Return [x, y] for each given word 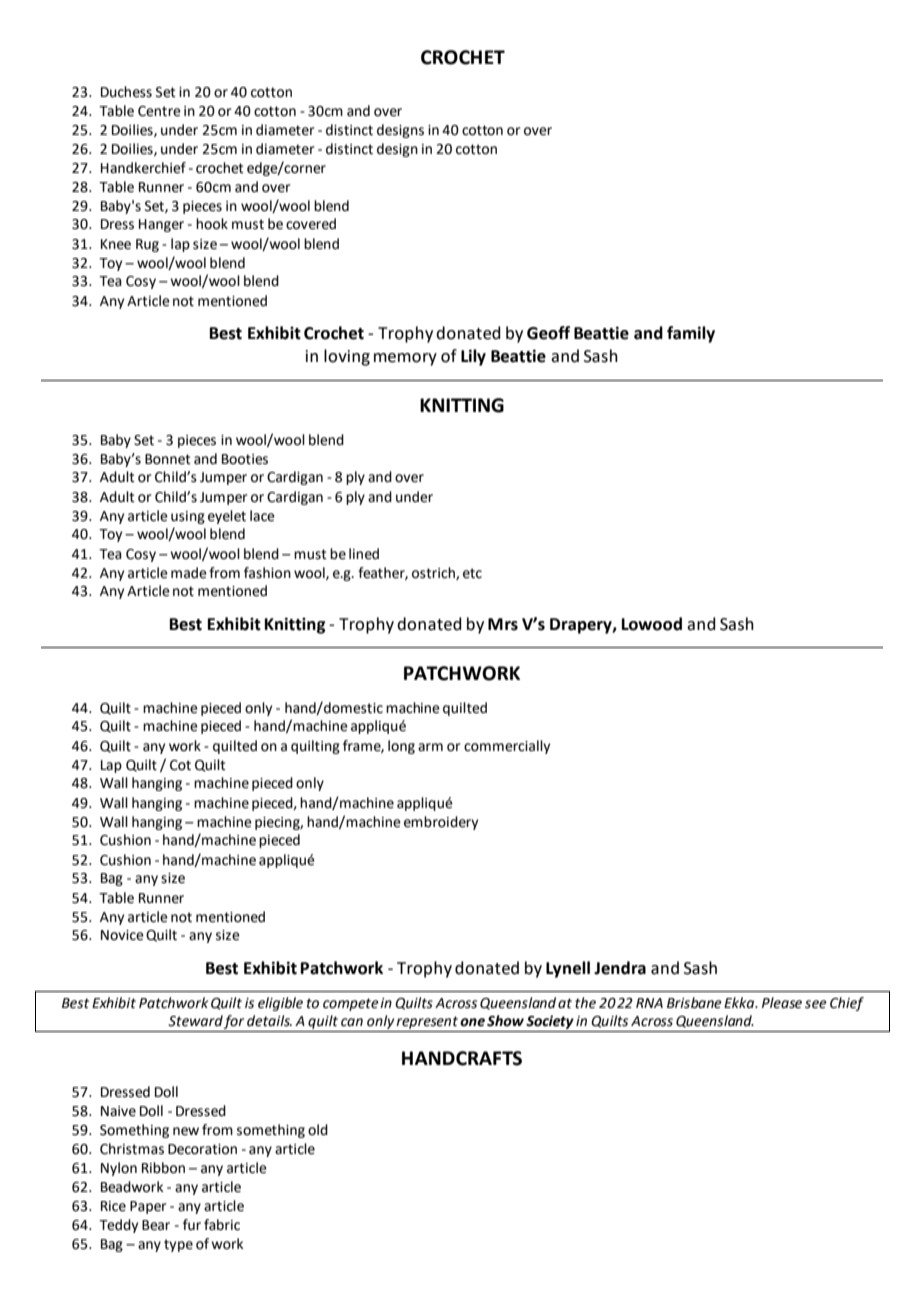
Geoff [548, 333]
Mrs [503, 624]
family [691, 334]
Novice [122, 935]
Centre [159, 111]
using [188, 517]
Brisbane [694, 1003]
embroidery [441, 823]
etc [472, 573]
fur [192, 1225]
